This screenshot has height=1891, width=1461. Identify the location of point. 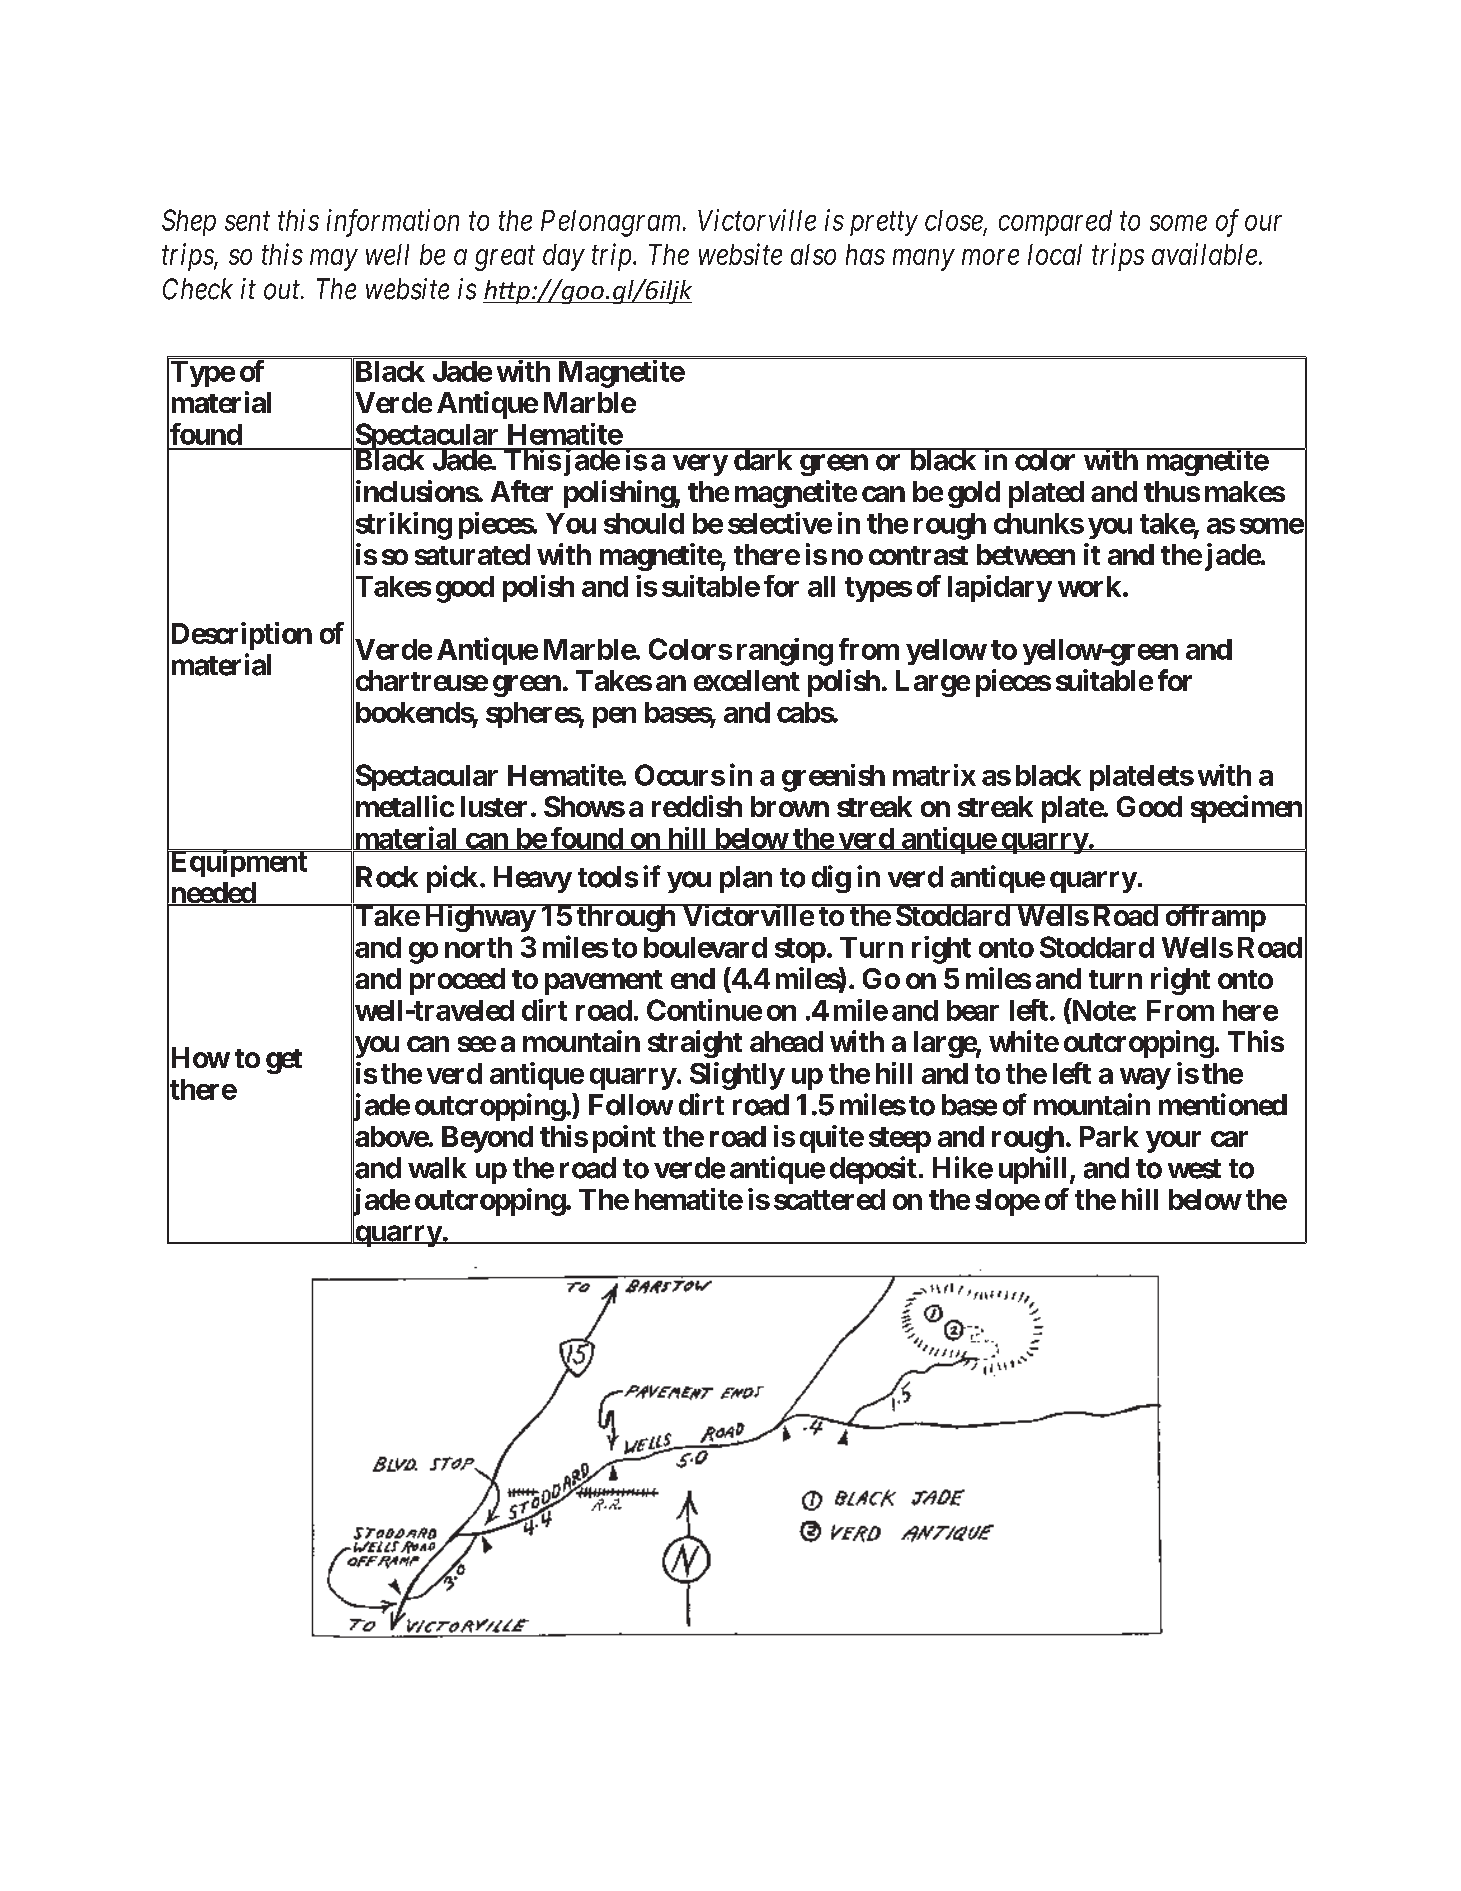
(624, 1139).
